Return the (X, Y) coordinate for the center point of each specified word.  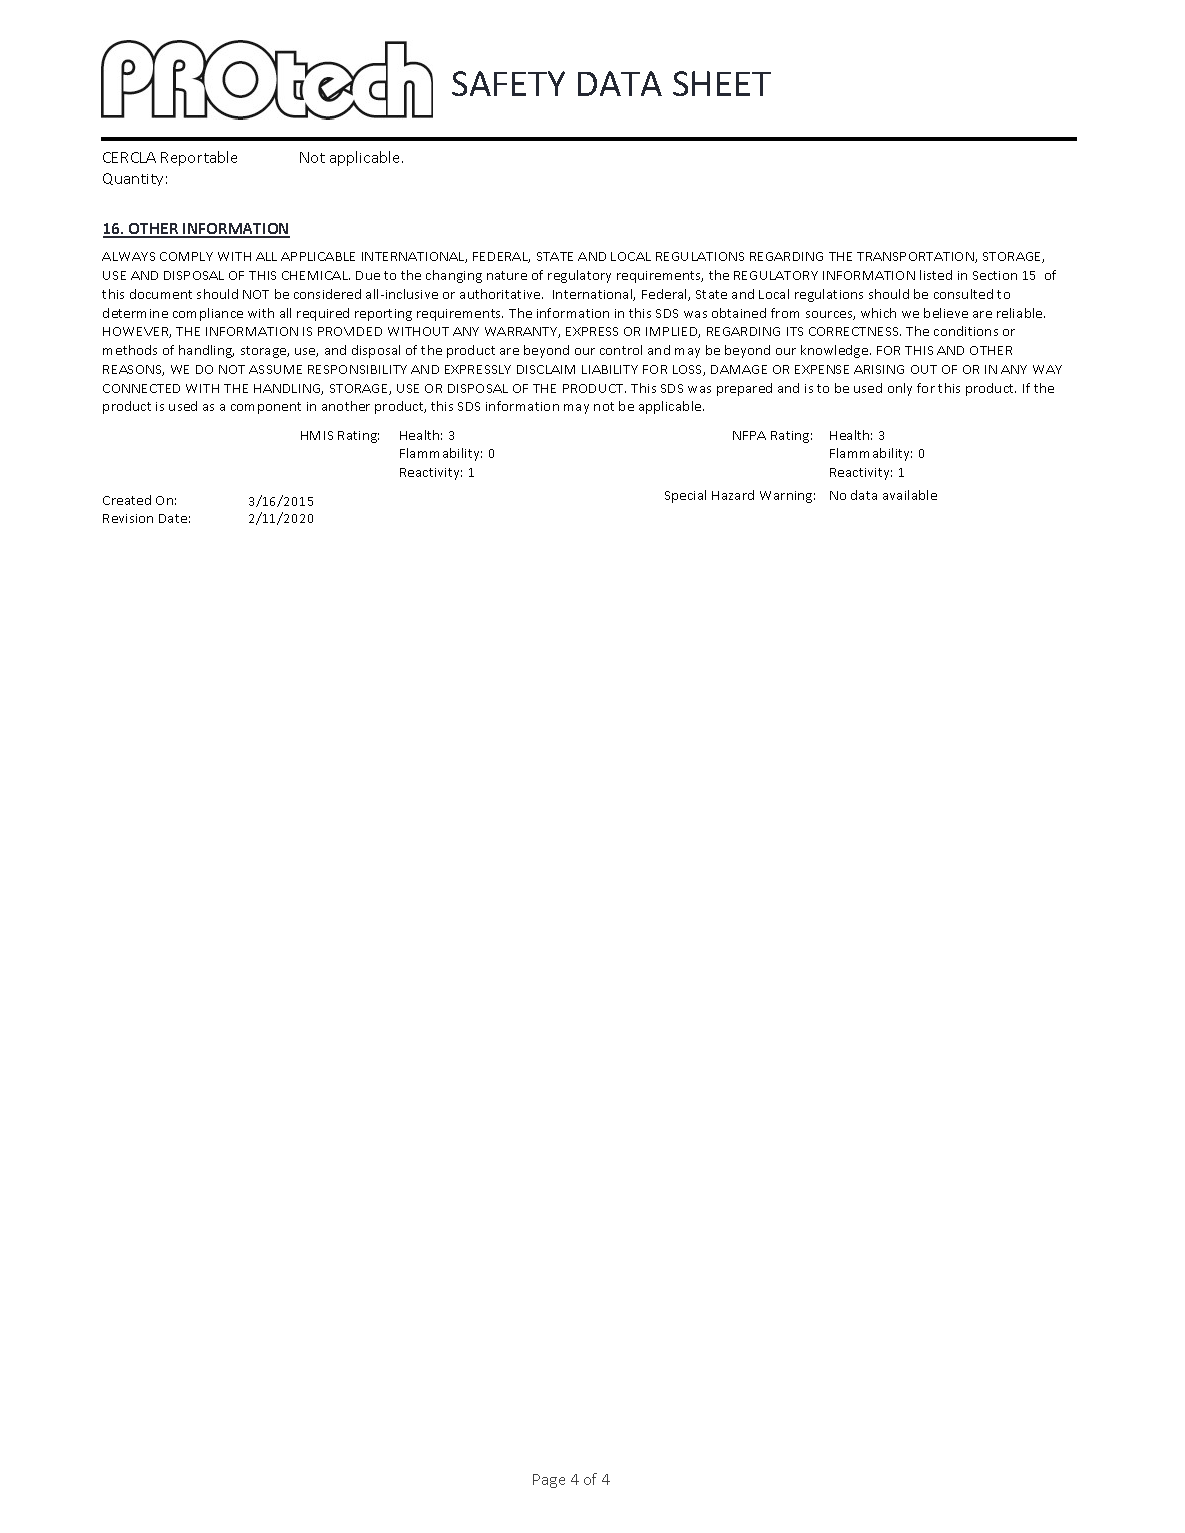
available (910, 495)
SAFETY (508, 83)
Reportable (199, 158)
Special (685, 496)
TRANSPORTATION (916, 257)
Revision (128, 518)
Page (549, 1481)
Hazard (733, 495)
